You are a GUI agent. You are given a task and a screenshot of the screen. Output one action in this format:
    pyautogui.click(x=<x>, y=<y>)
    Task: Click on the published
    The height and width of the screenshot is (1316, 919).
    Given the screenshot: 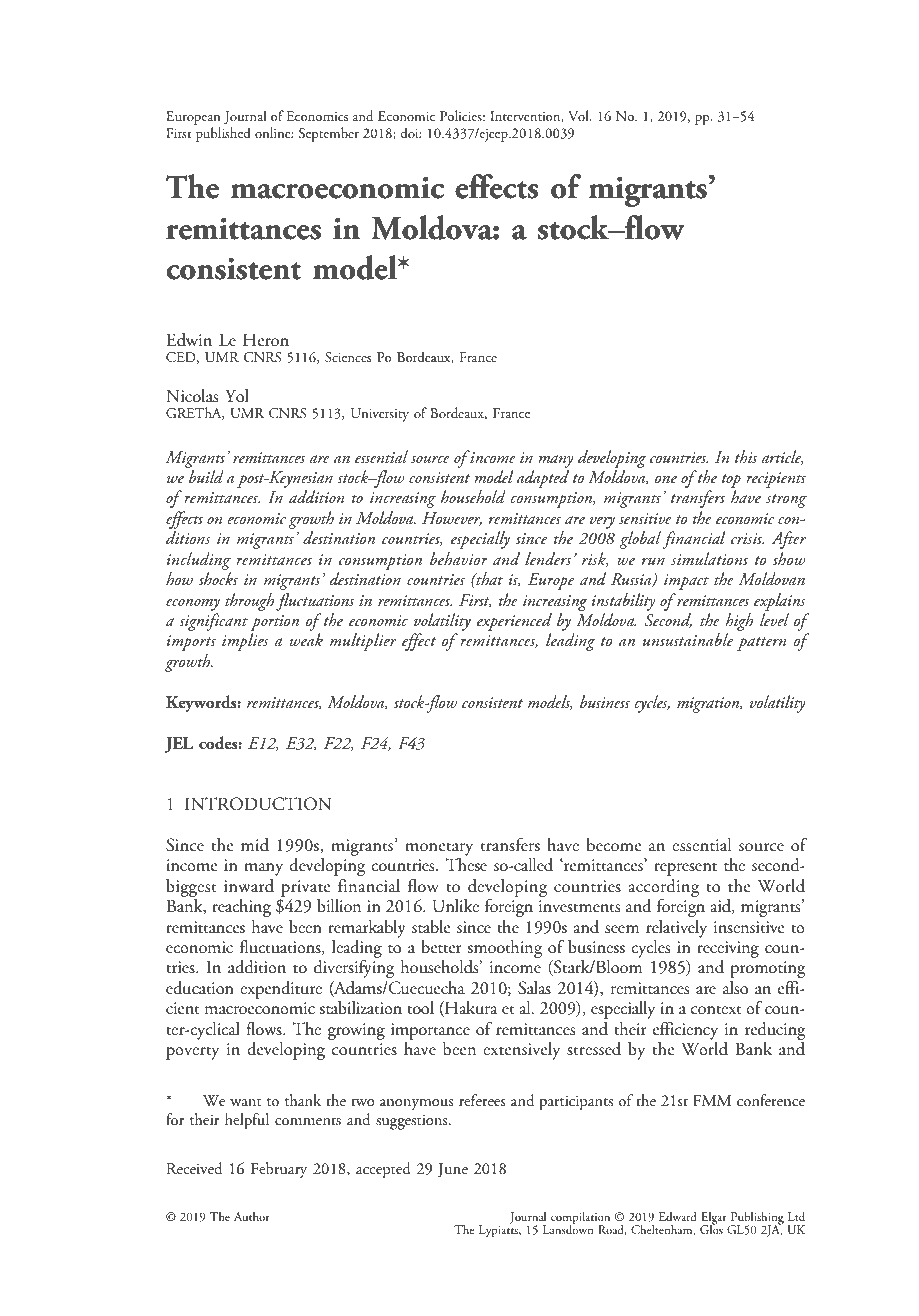 What is the action you would take?
    pyautogui.click(x=223, y=134)
